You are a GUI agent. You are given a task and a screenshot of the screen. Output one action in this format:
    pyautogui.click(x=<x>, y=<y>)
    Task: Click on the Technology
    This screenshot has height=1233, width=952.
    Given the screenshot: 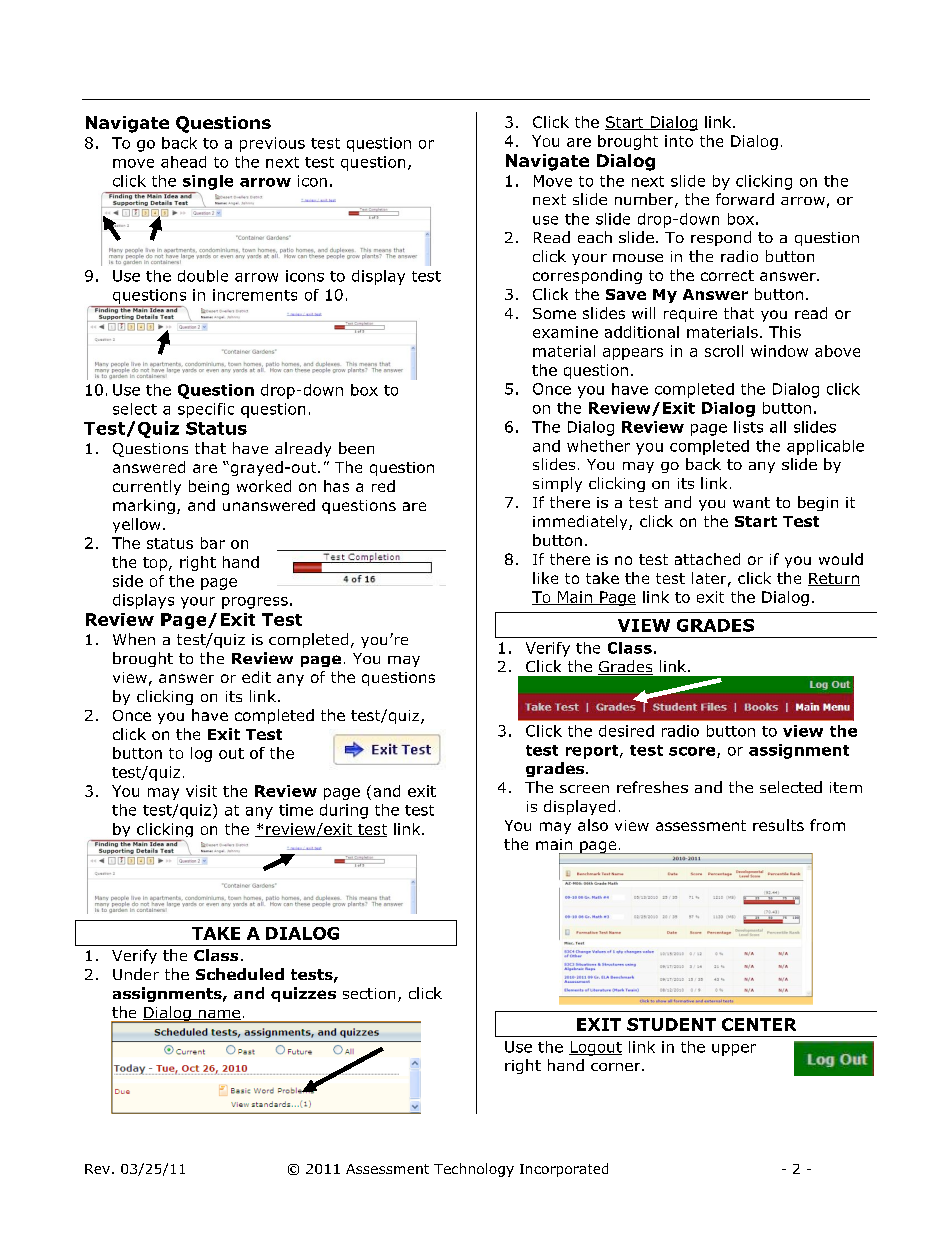 What is the action you would take?
    pyautogui.click(x=474, y=1170)
